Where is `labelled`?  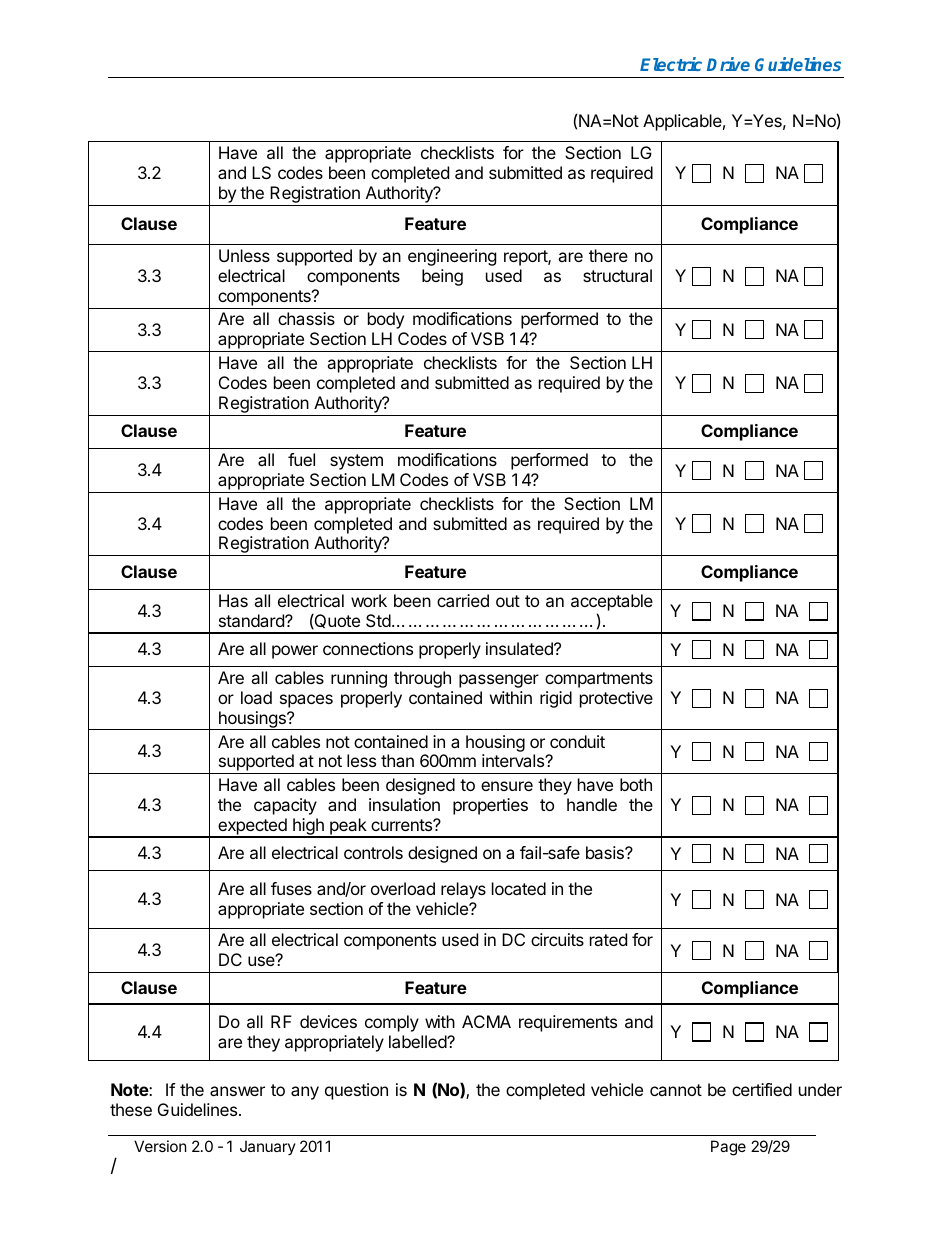 labelled is located at coordinates (418, 1041).
